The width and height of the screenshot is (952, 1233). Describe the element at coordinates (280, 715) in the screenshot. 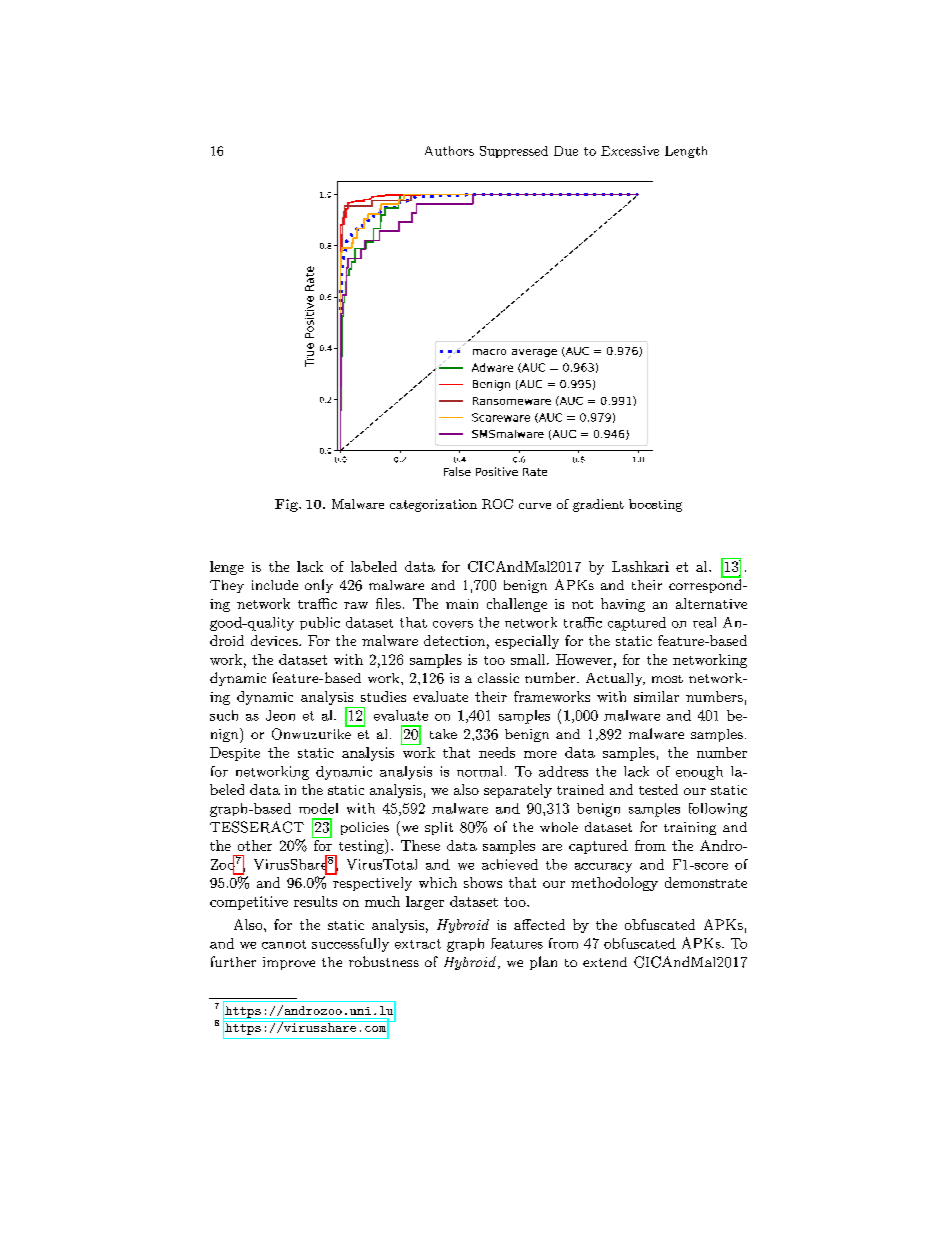

I see `Jeon` at that location.
